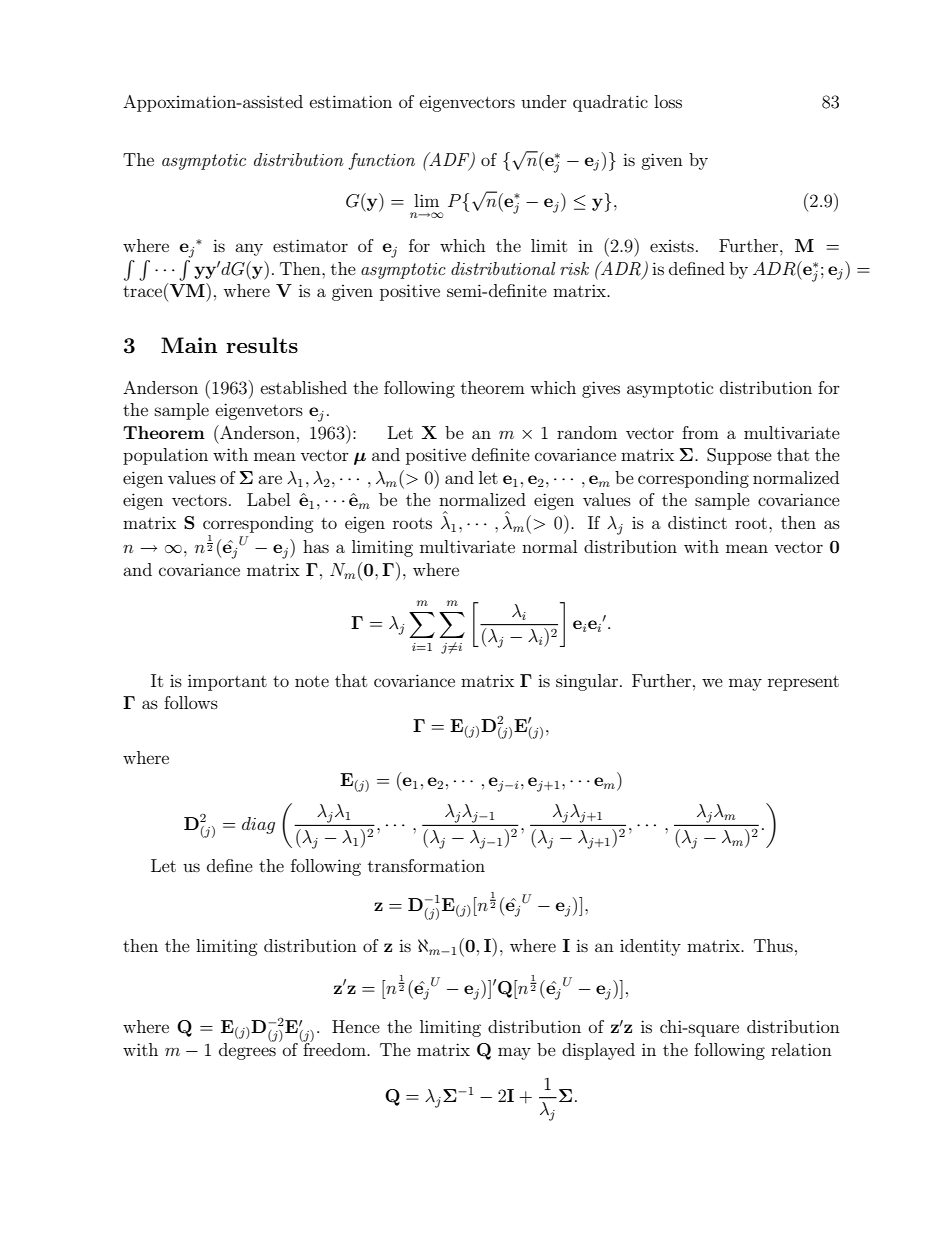 Image resolution: width=952 pixels, height=1233 pixels. I want to click on risk, so click(574, 268).
